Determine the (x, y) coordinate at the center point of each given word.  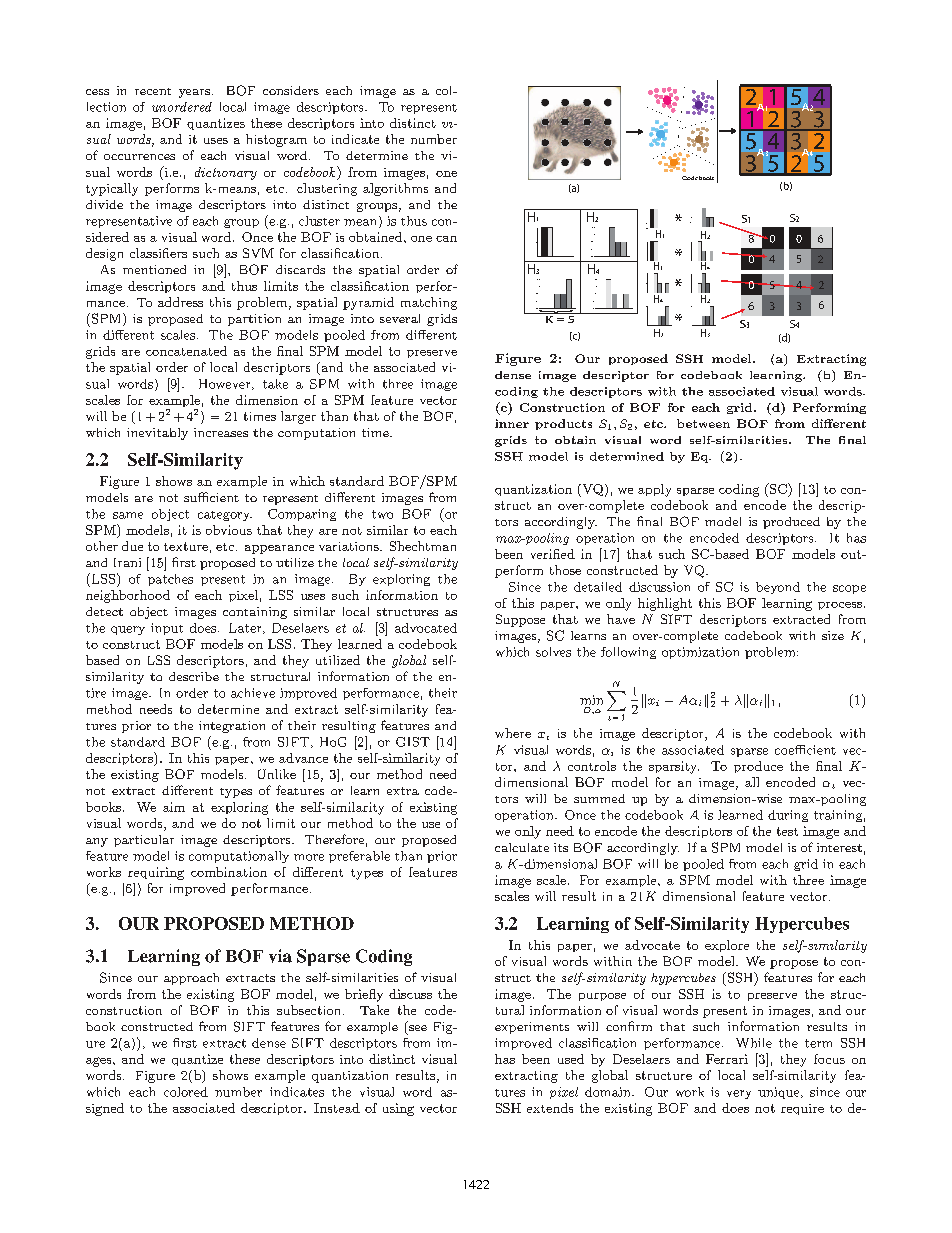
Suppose (520, 620)
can (446, 239)
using (398, 1109)
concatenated (186, 351)
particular (144, 841)
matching (429, 303)
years (194, 93)
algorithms (395, 189)
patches (170, 580)
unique (780, 1093)
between (703, 423)
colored (186, 1092)
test (787, 831)
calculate (522, 847)
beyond (778, 588)
